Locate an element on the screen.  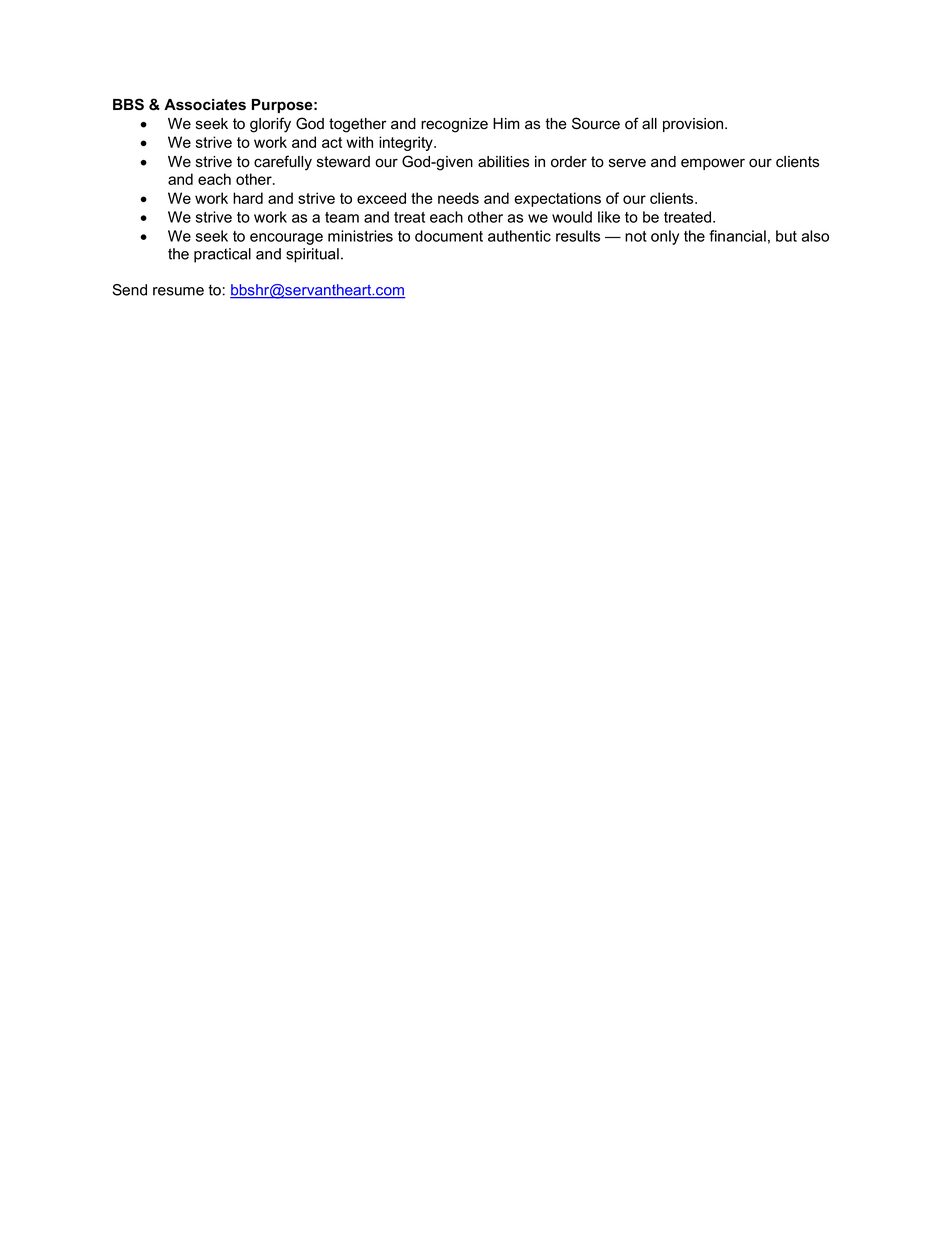
needs is located at coordinates (458, 198).
